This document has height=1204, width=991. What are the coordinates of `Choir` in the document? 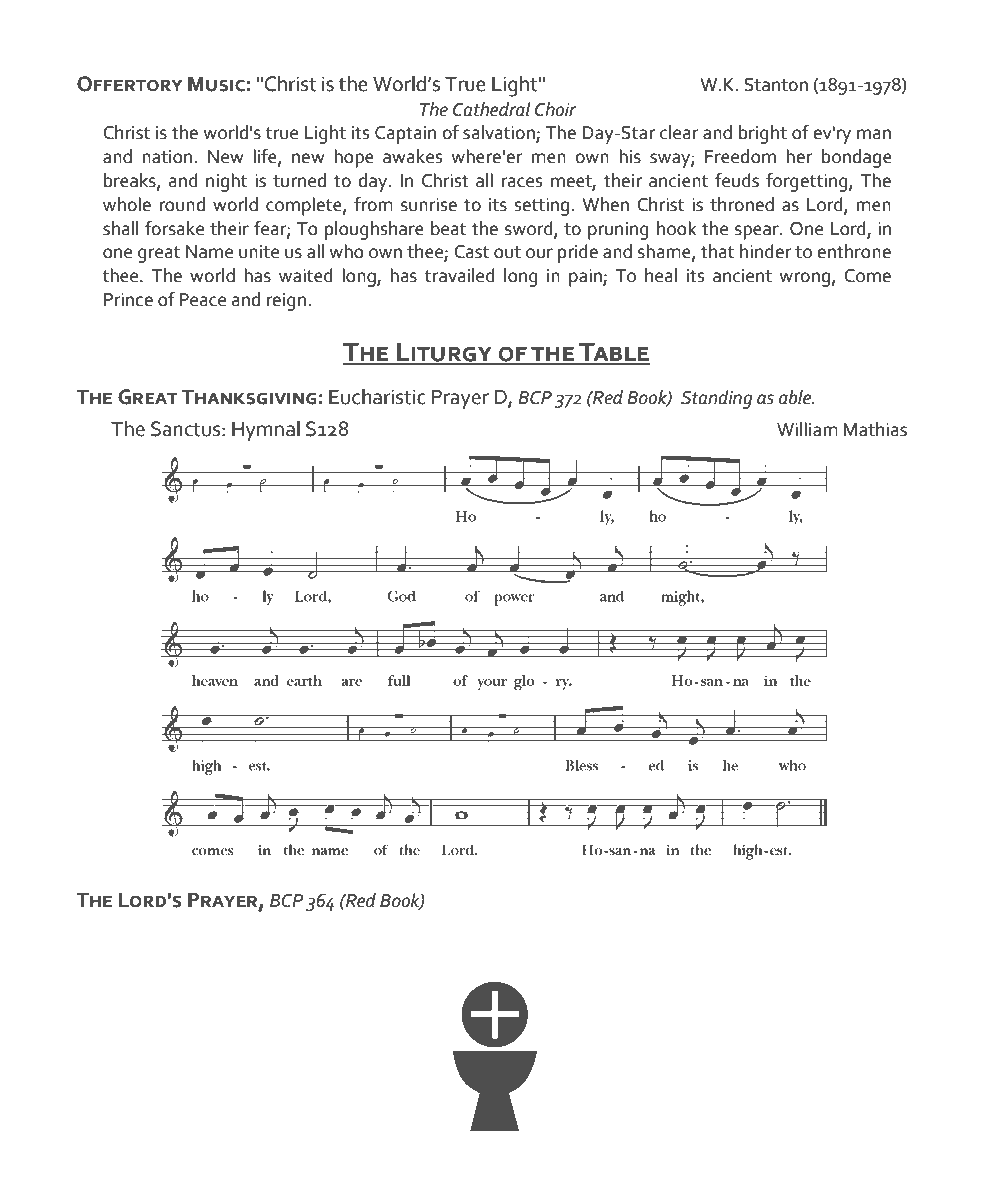 It's located at (555, 109).
